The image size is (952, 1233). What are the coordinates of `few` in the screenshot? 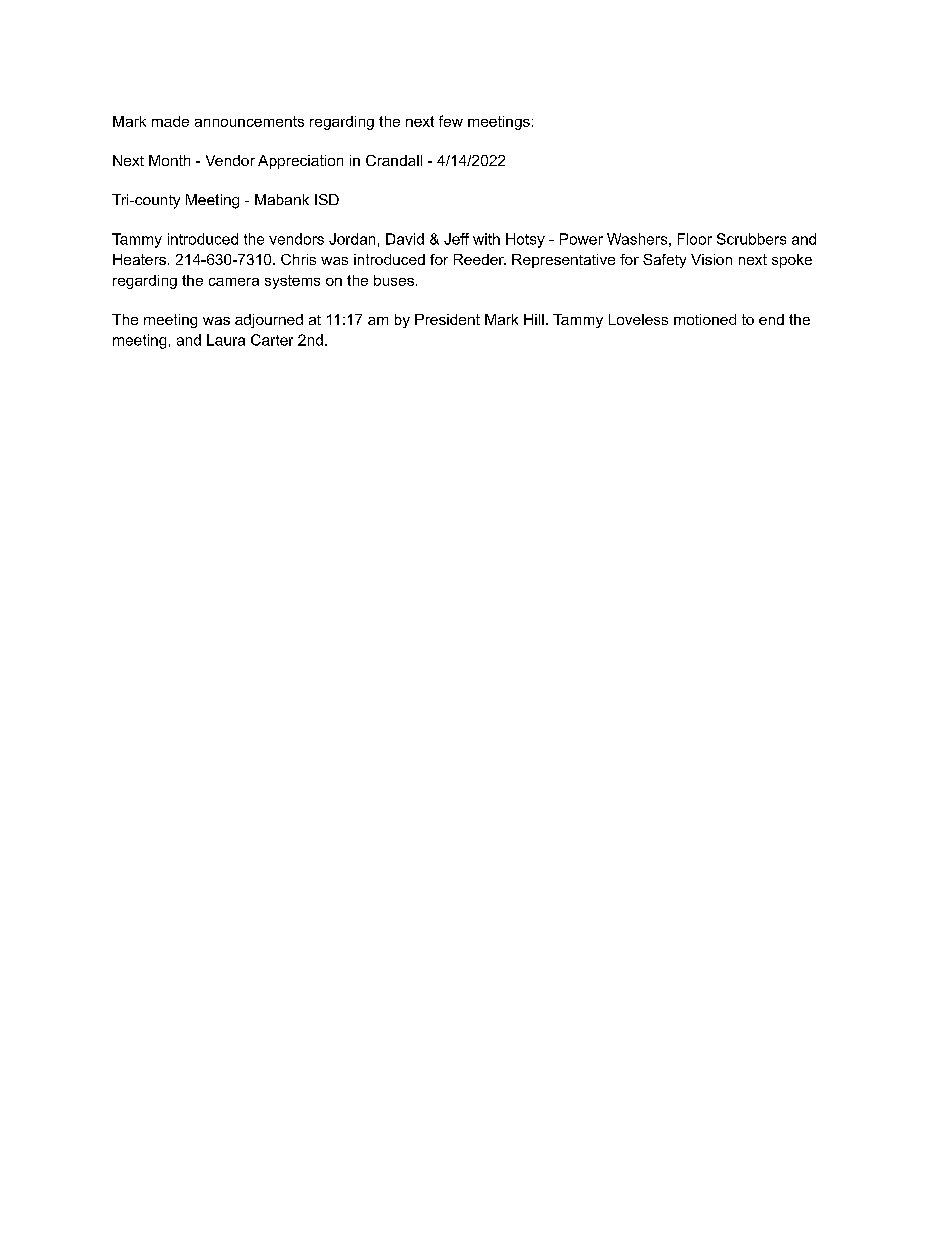 It's located at (451, 121).
